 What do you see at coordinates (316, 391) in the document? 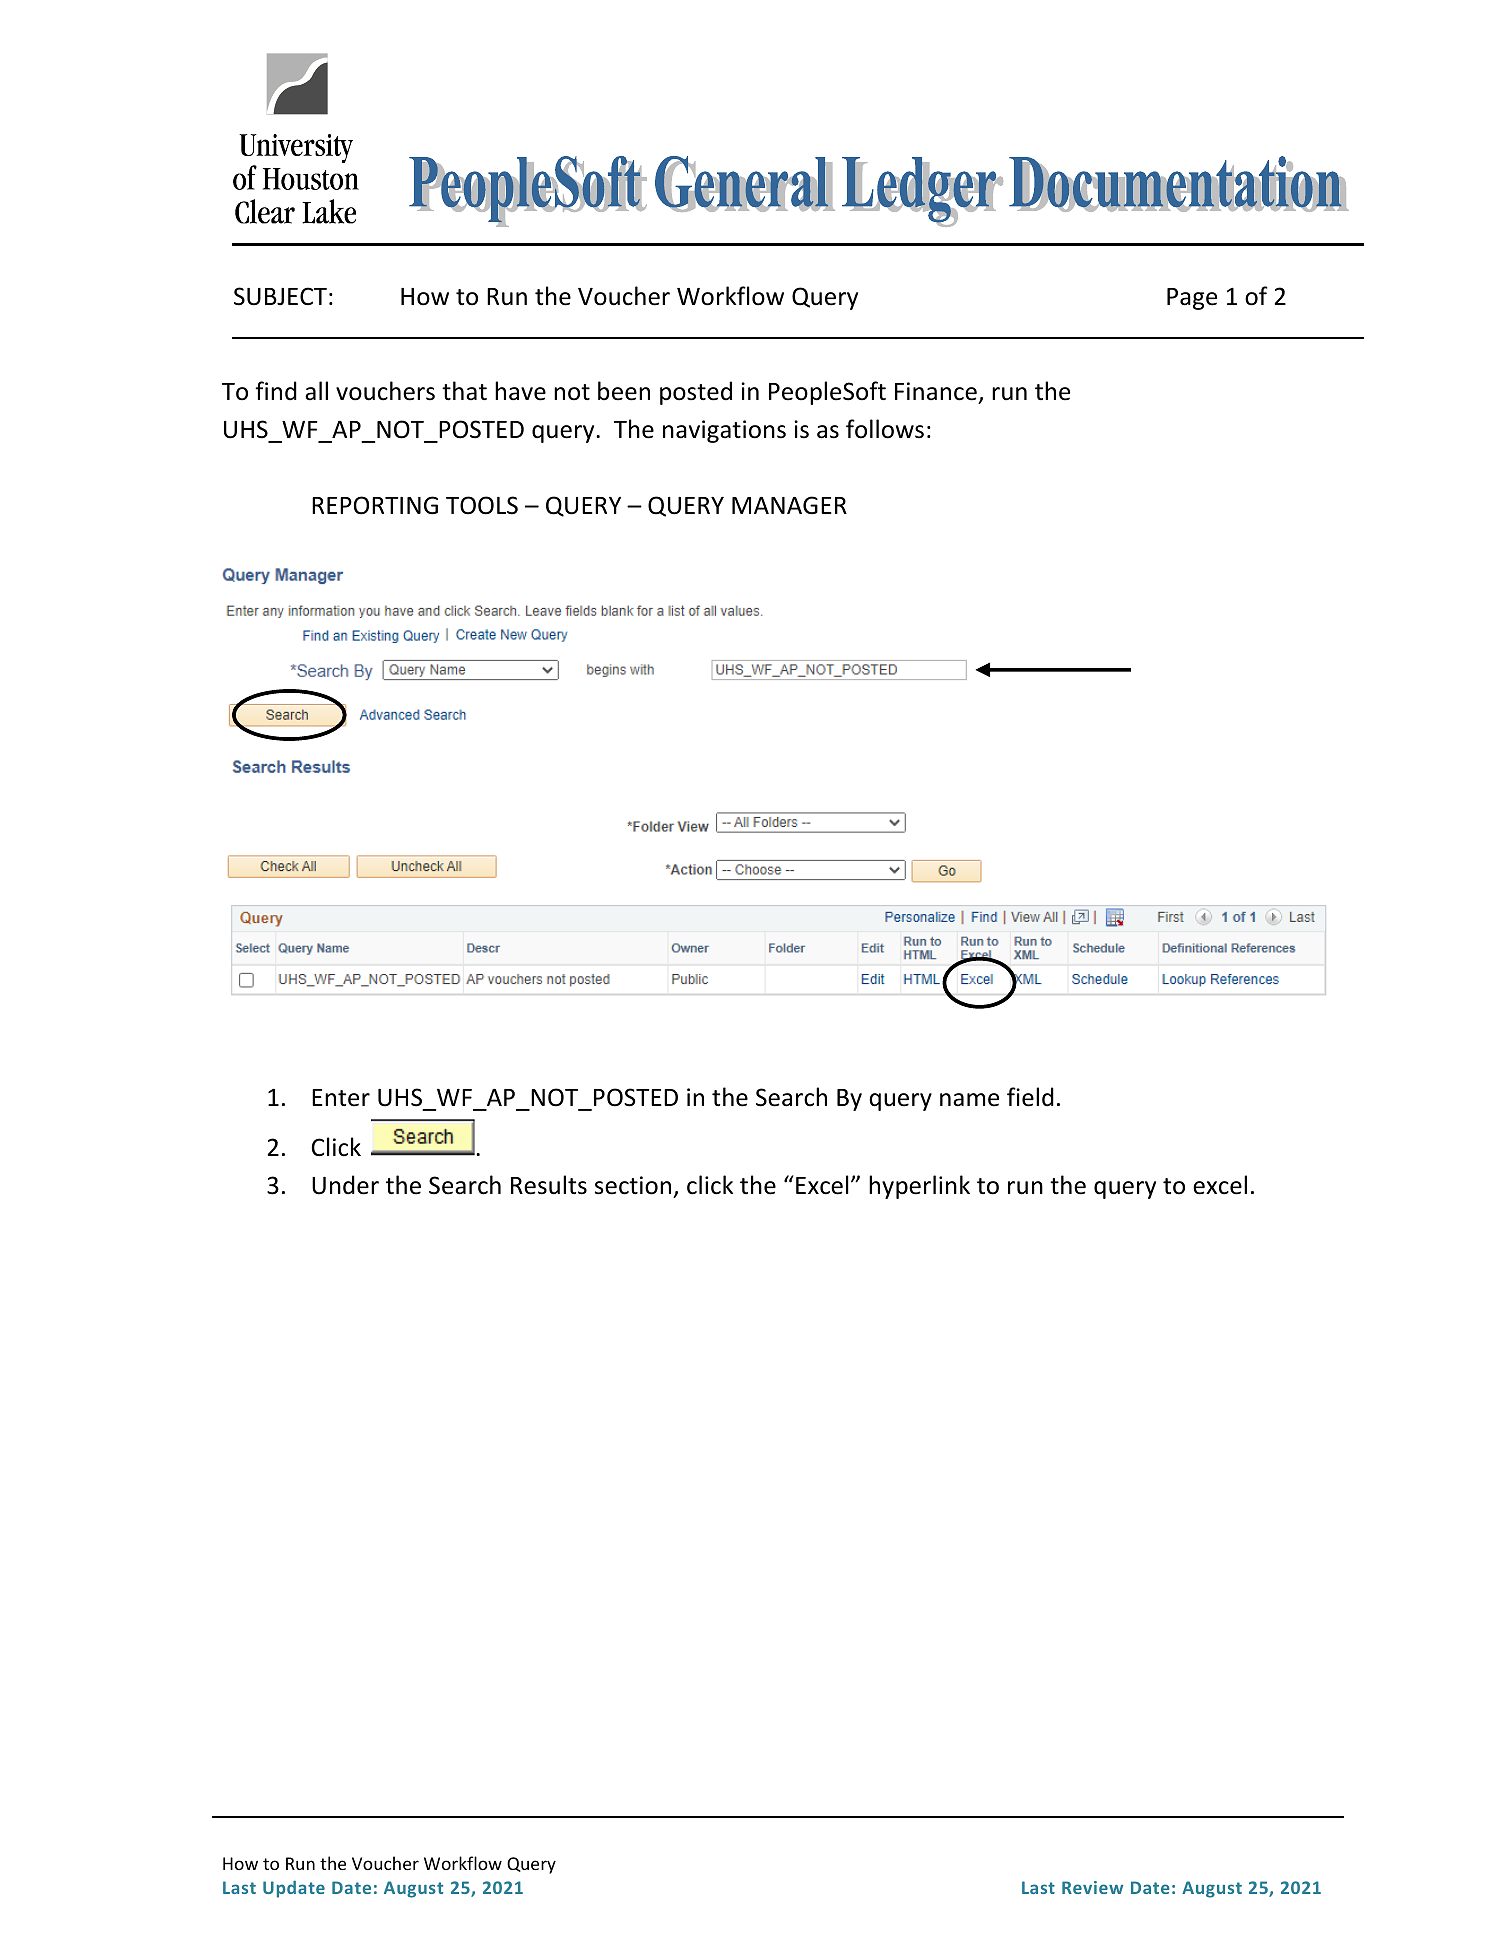
I see `all` at bounding box center [316, 391].
